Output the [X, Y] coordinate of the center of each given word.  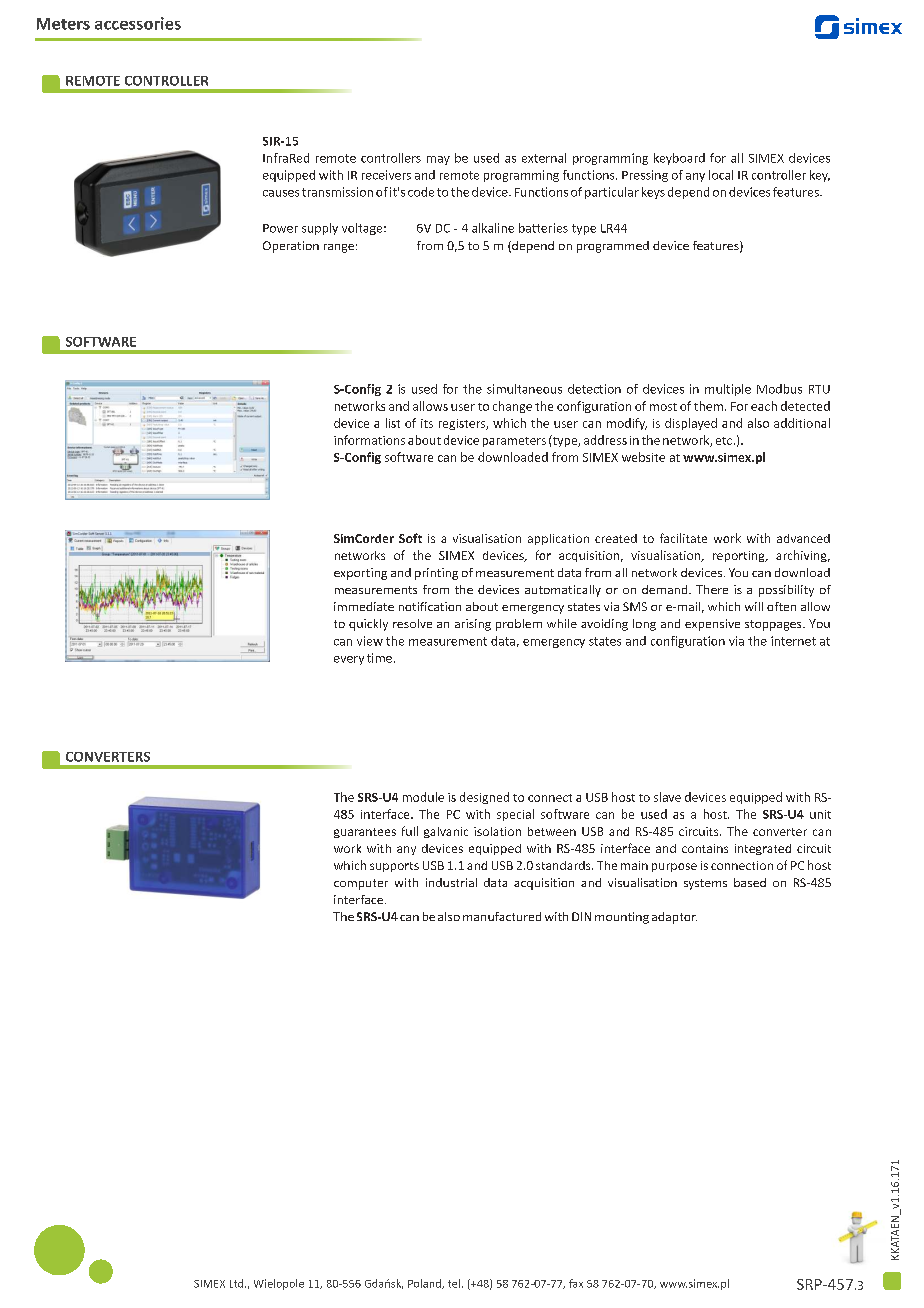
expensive [712, 625]
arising [473, 625]
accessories [138, 23]
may [438, 160]
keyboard [679, 159]
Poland [425, 1284]
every [349, 660]
